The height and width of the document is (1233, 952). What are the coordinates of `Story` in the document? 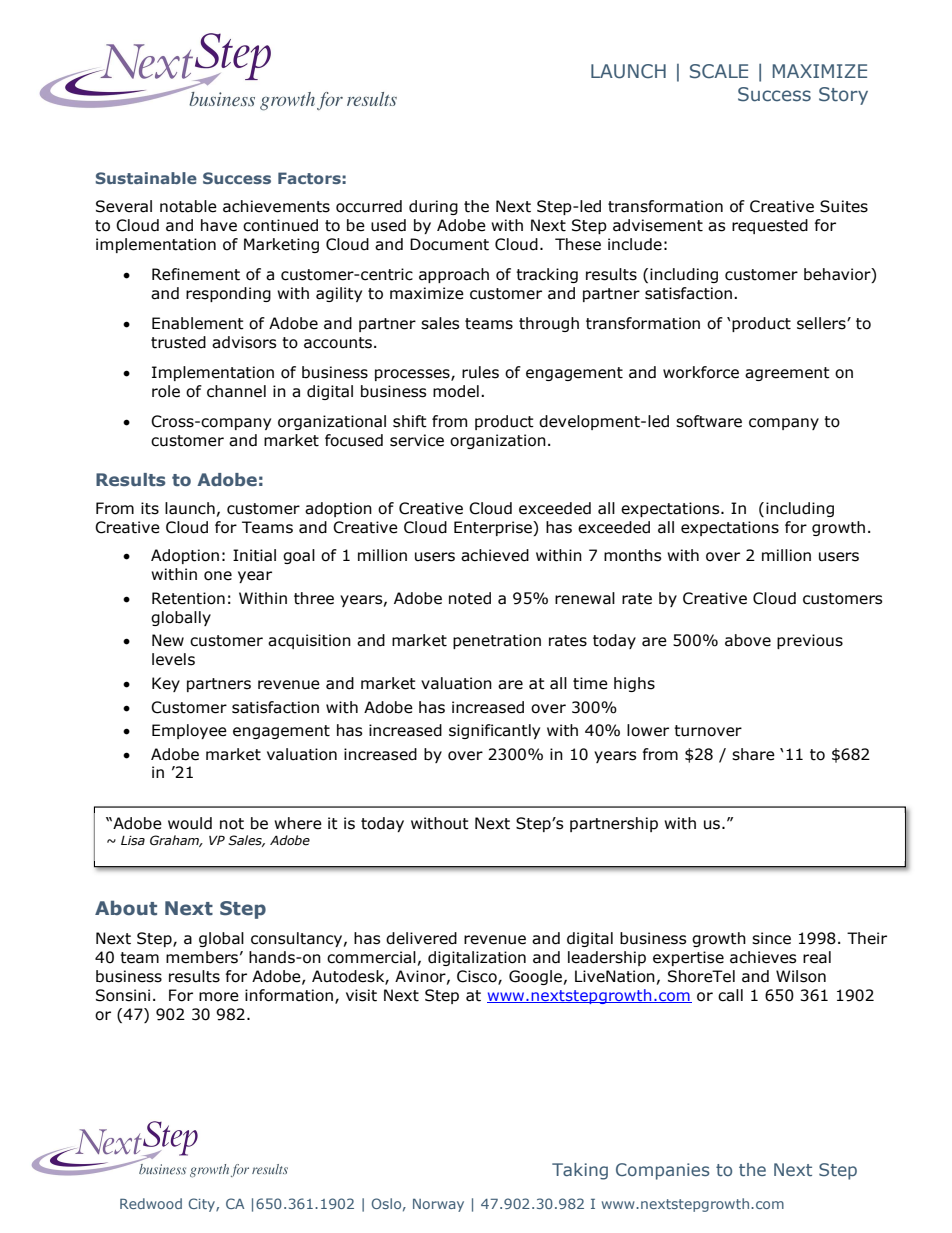 It's located at (843, 96).
